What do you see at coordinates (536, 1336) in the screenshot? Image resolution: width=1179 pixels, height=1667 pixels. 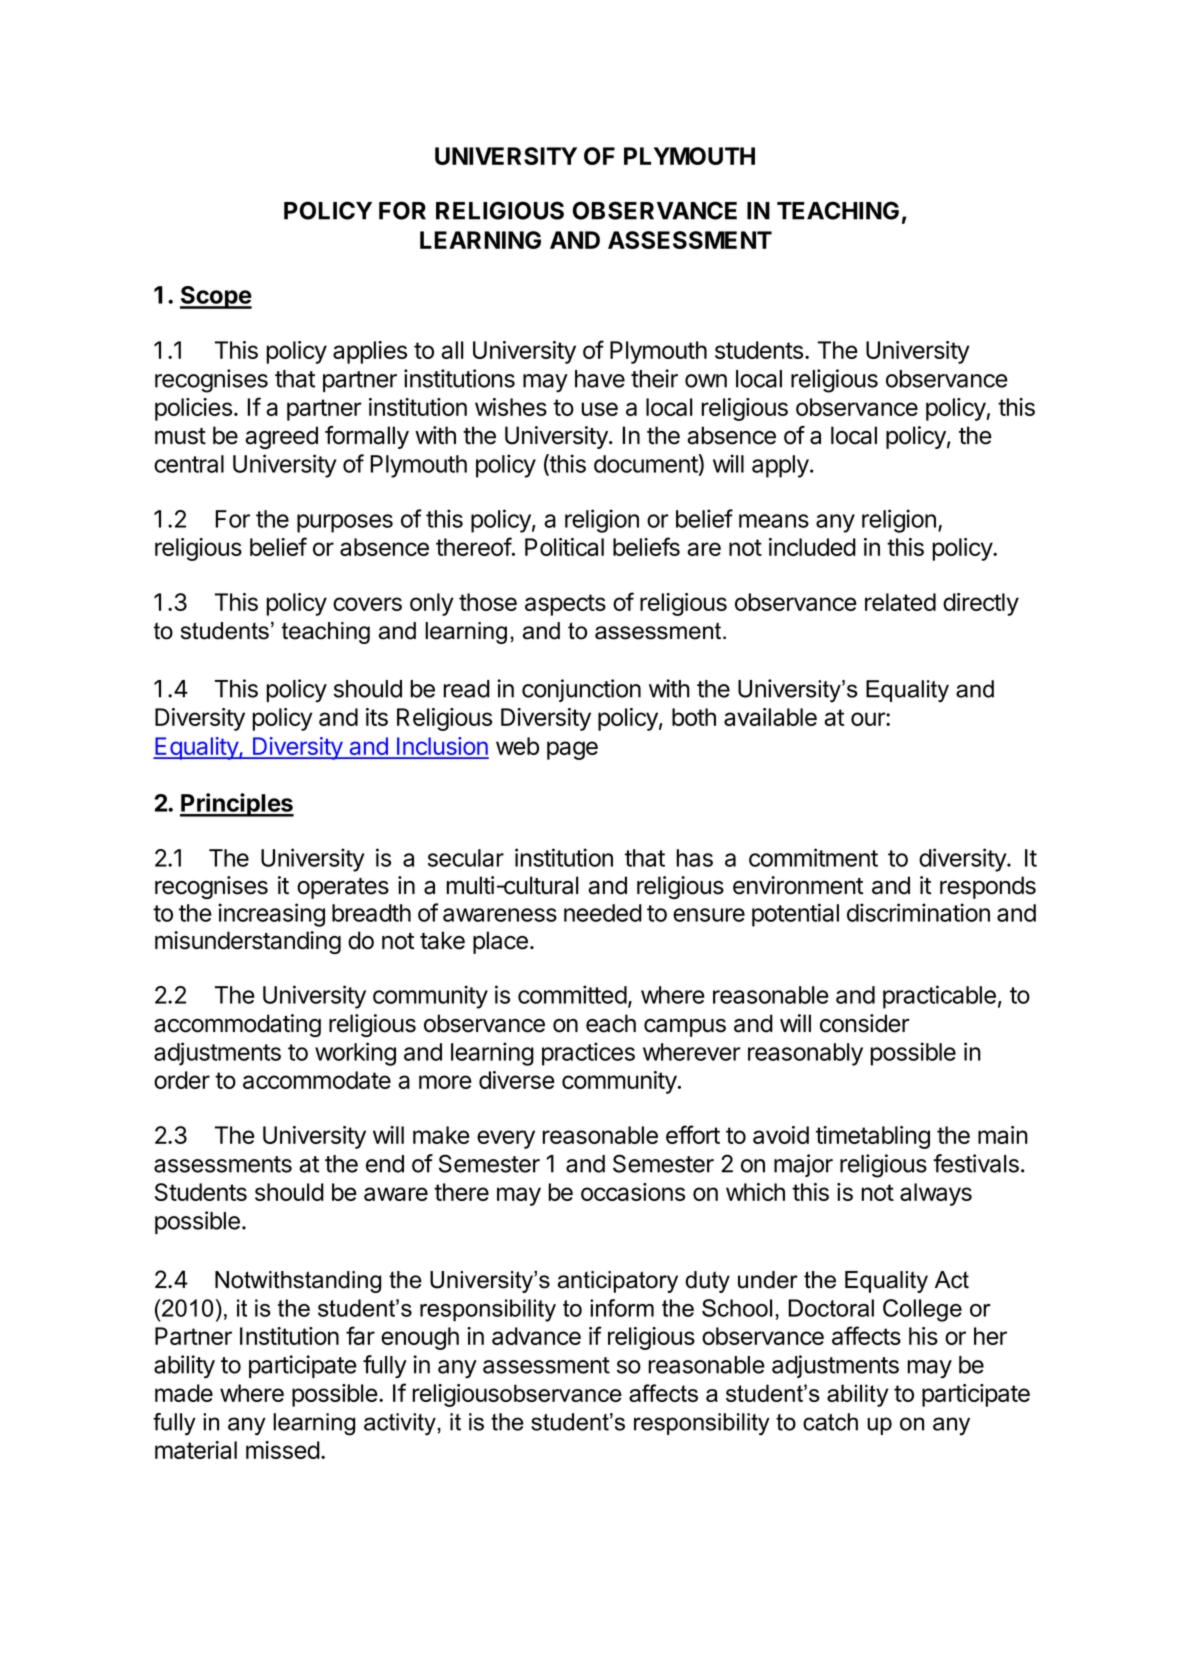 I see `advance` at bounding box center [536, 1336].
